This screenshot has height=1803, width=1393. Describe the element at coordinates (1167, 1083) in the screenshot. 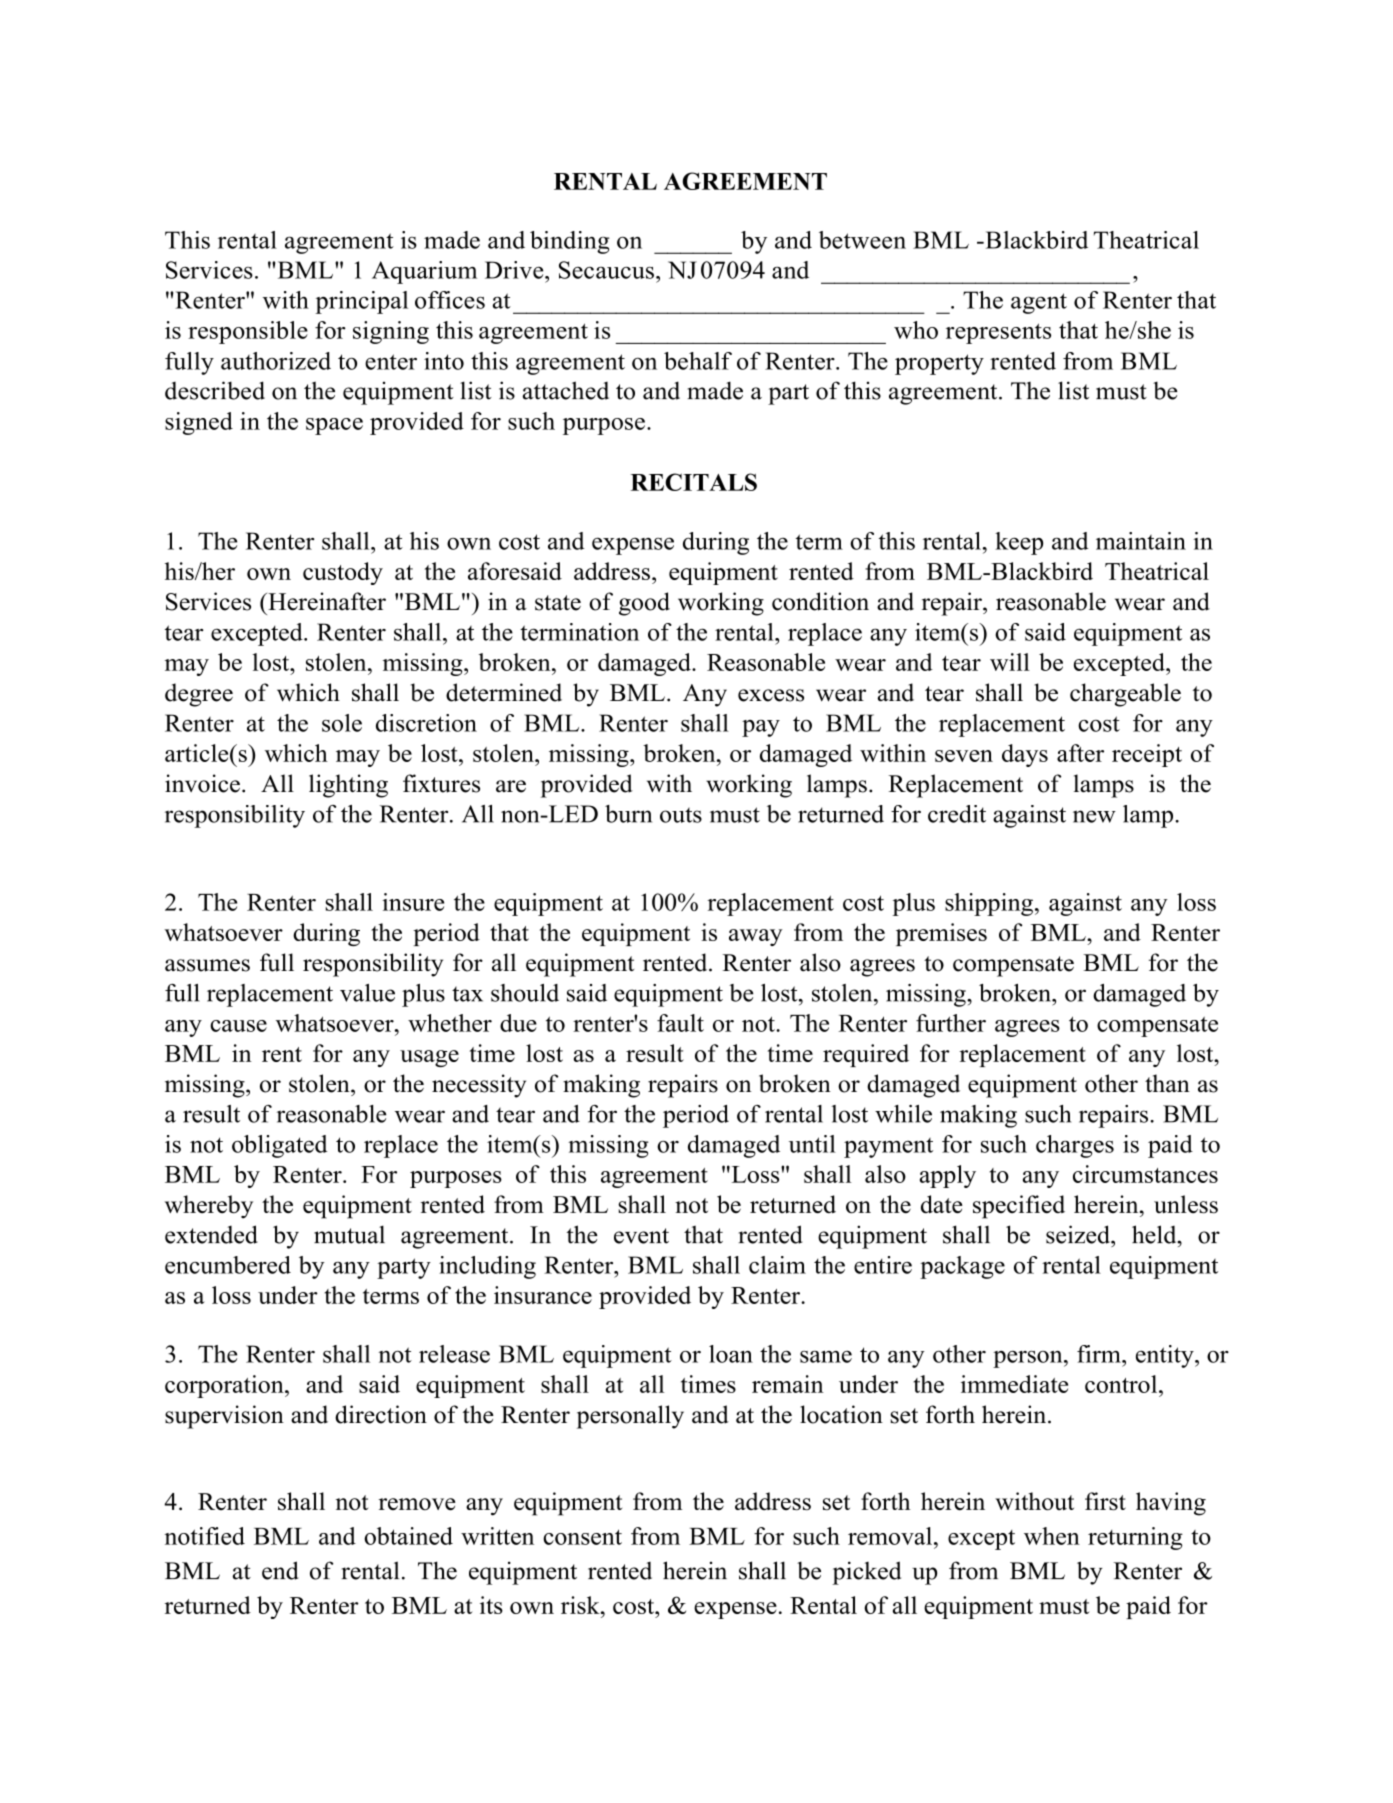

I see `than` at that location.
